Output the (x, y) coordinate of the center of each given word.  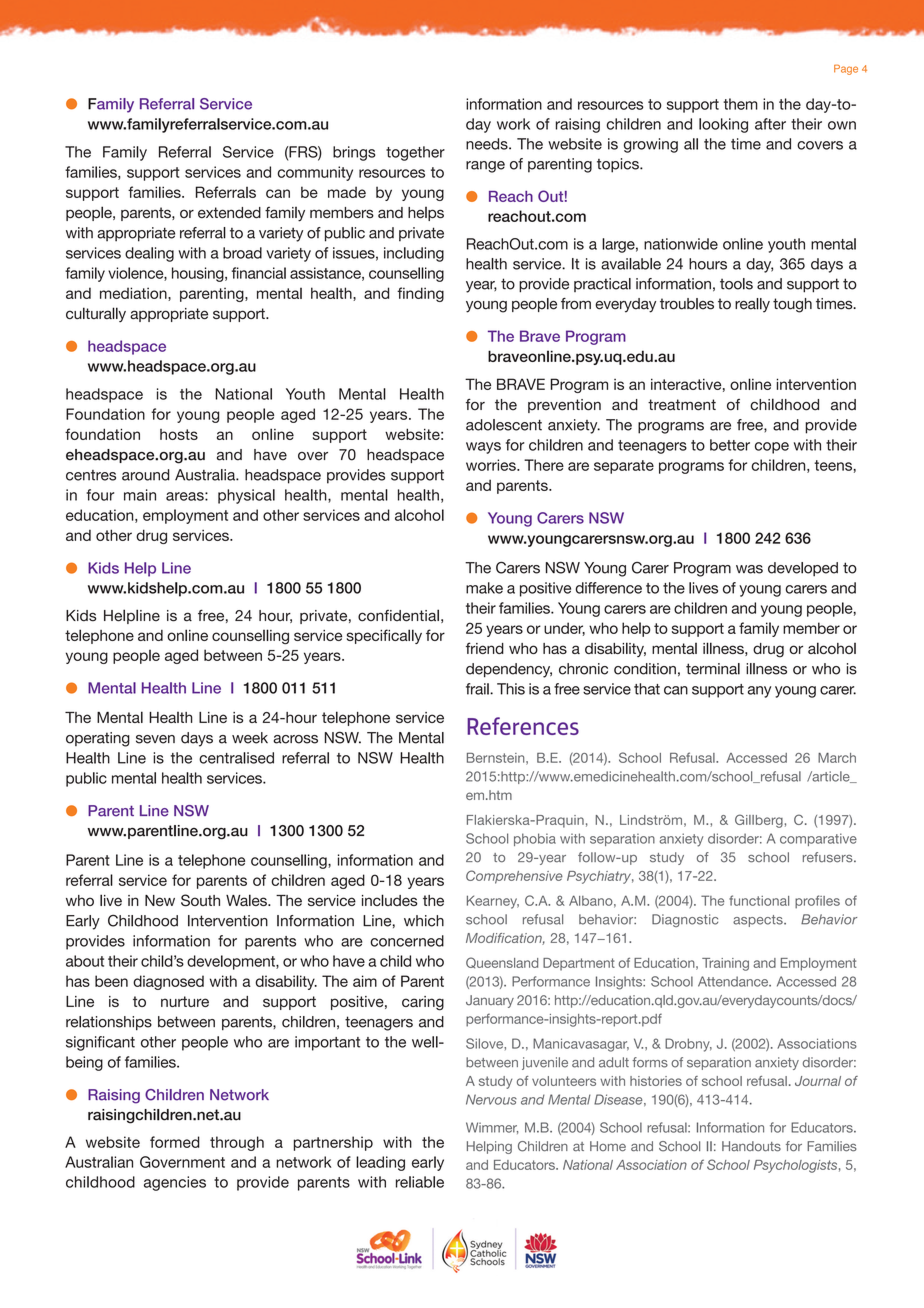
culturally (96, 314)
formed (175, 1142)
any (759, 692)
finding (420, 294)
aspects (759, 921)
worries (492, 465)
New (160, 900)
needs (488, 144)
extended (229, 213)
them (740, 104)
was (749, 569)
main (140, 495)
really (752, 305)
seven (155, 739)
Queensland (502, 963)
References (523, 726)
